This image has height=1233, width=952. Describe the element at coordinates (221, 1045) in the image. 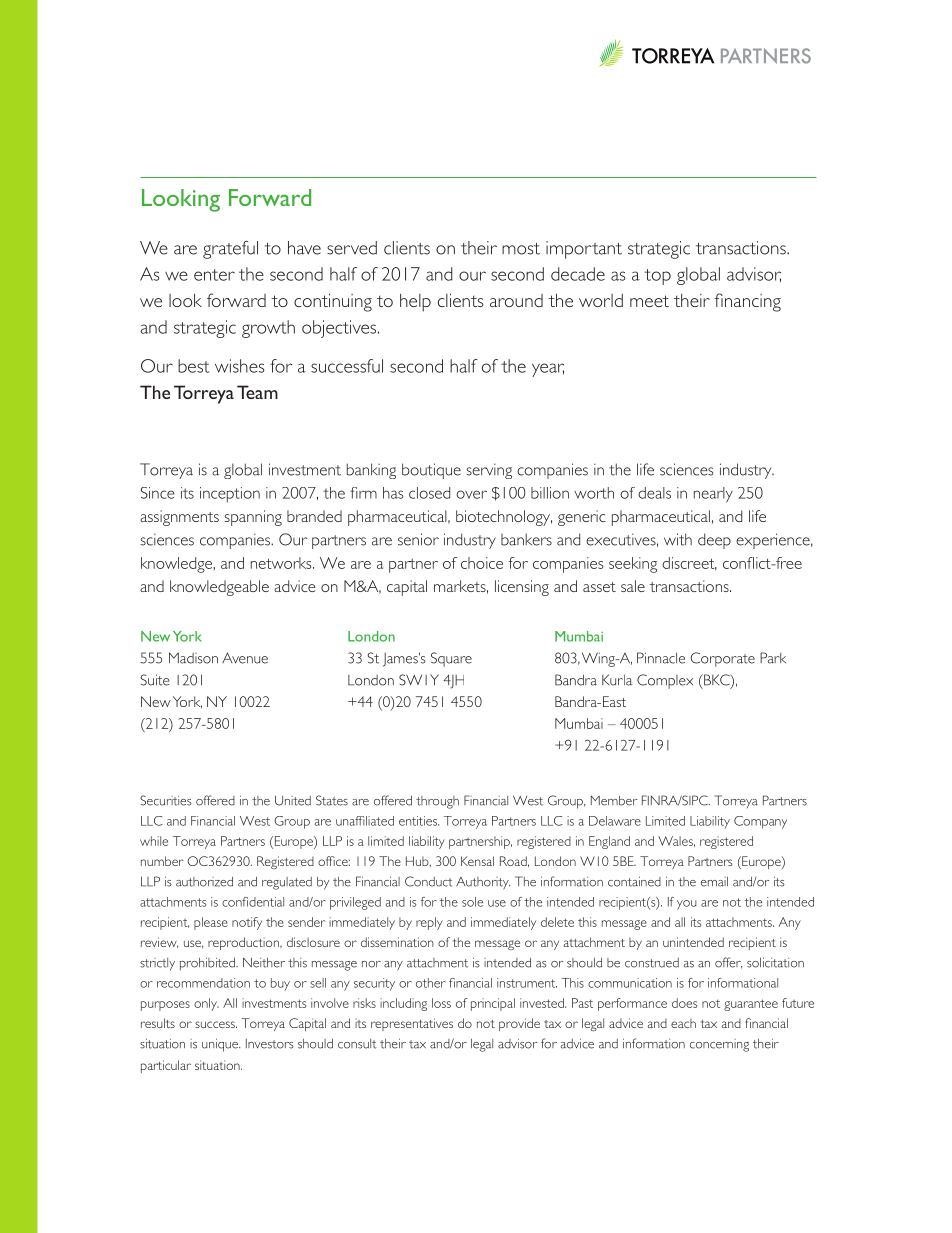

I see `unique` at that location.
